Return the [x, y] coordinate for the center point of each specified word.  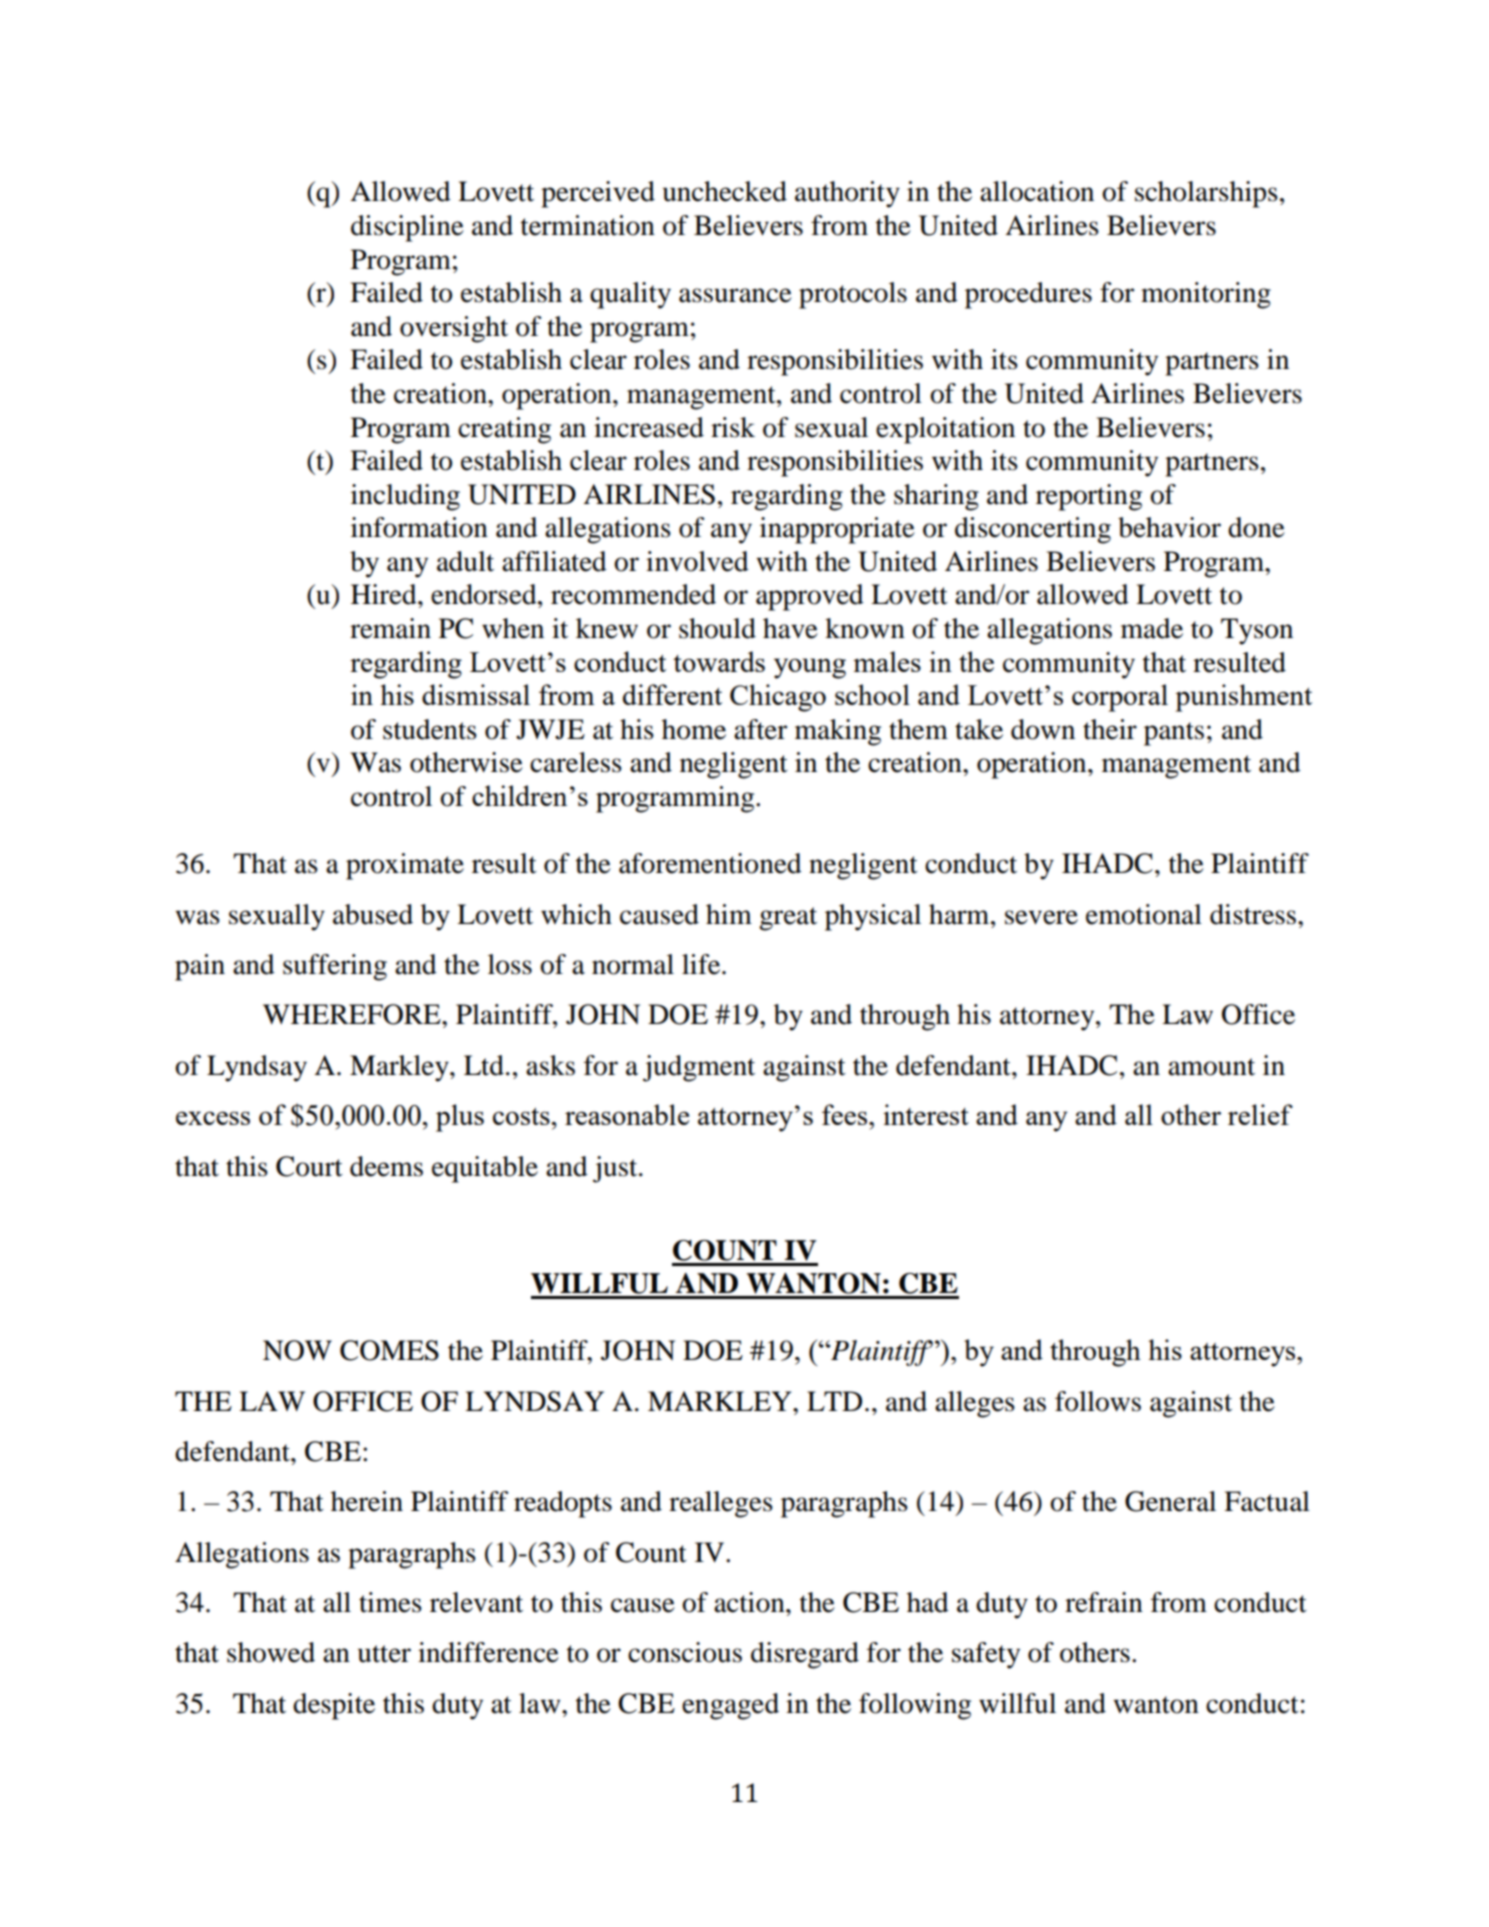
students [430, 729]
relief [1260, 1114]
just [616, 1169]
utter [384, 1654]
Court [309, 1166]
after [760, 729]
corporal [1120, 698]
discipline [407, 228]
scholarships [1206, 194]
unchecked [725, 191]
